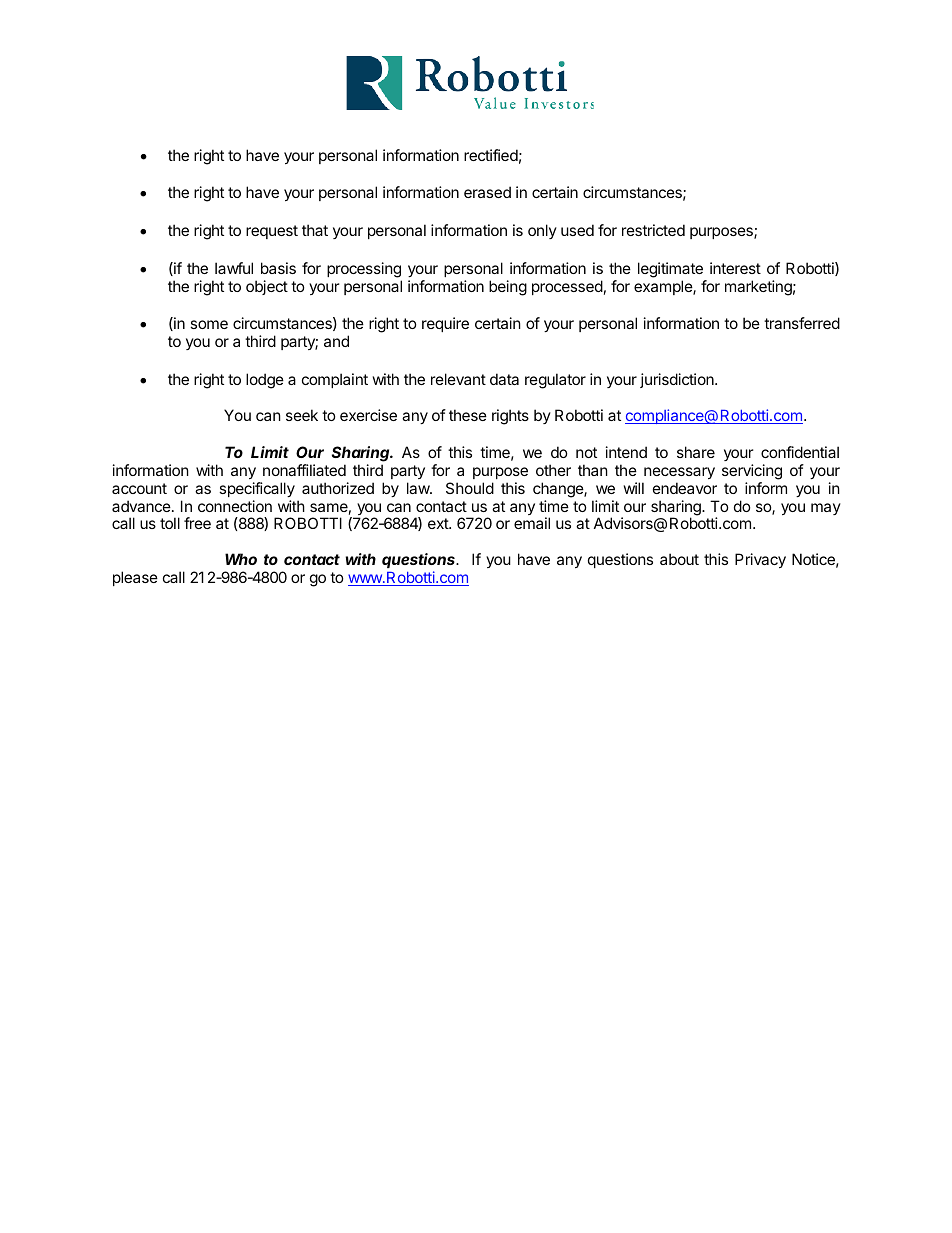 The width and height of the screenshot is (952, 1233). Describe the element at coordinates (135, 578) in the screenshot. I see `please` at that location.
